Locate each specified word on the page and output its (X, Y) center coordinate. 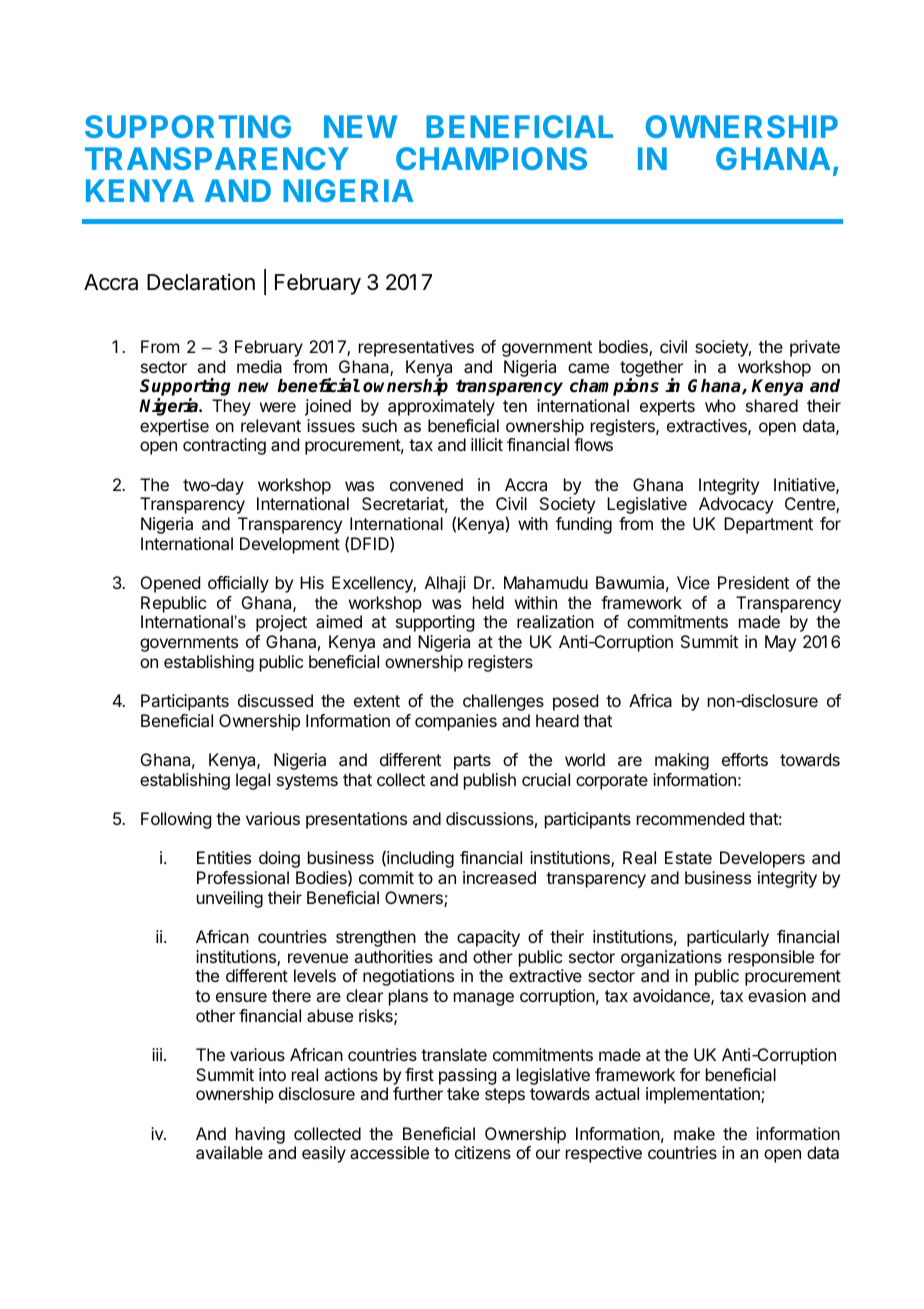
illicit (487, 444)
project (281, 623)
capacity (488, 938)
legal (253, 781)
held (488, 602)
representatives (416, 348)
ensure (241, 997)
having (260, 1135)
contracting (224, 446)
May (780, 643)
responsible (771, 958)
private (815, 348)
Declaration (201, 282)
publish (490, 781)
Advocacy (736, 505)
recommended (690, 818)
